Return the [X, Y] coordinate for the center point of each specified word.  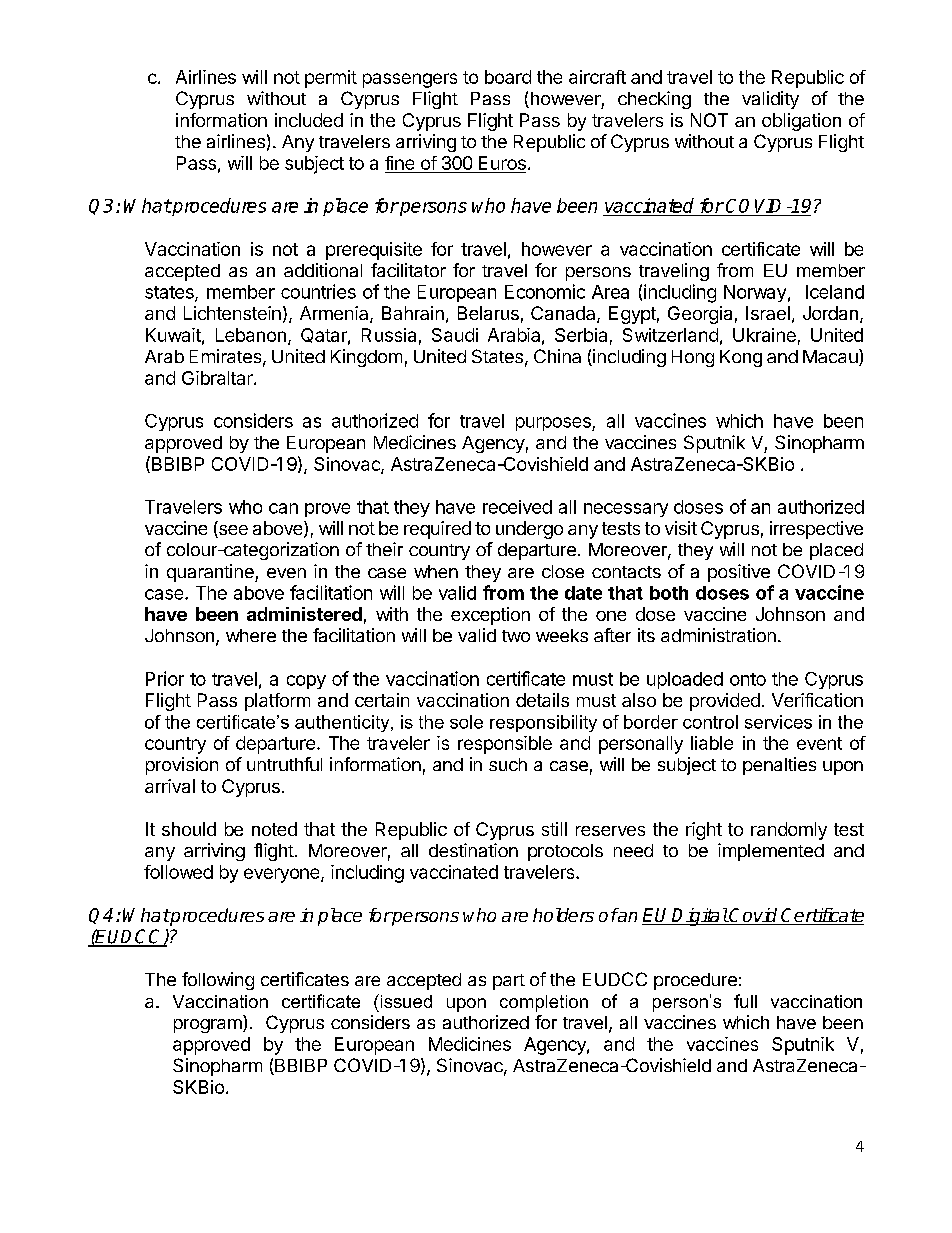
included [309, 120]
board [508, 77]
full [745, 1001]
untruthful [284, 764]
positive [739, 573]
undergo [529, 530]
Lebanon [251, 335]
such [508, 764]
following [218, 981]
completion [544, 1003]
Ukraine [764, 335]
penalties [779, 766]
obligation [801, 122]
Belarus [488, 313]
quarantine [211, 573]
